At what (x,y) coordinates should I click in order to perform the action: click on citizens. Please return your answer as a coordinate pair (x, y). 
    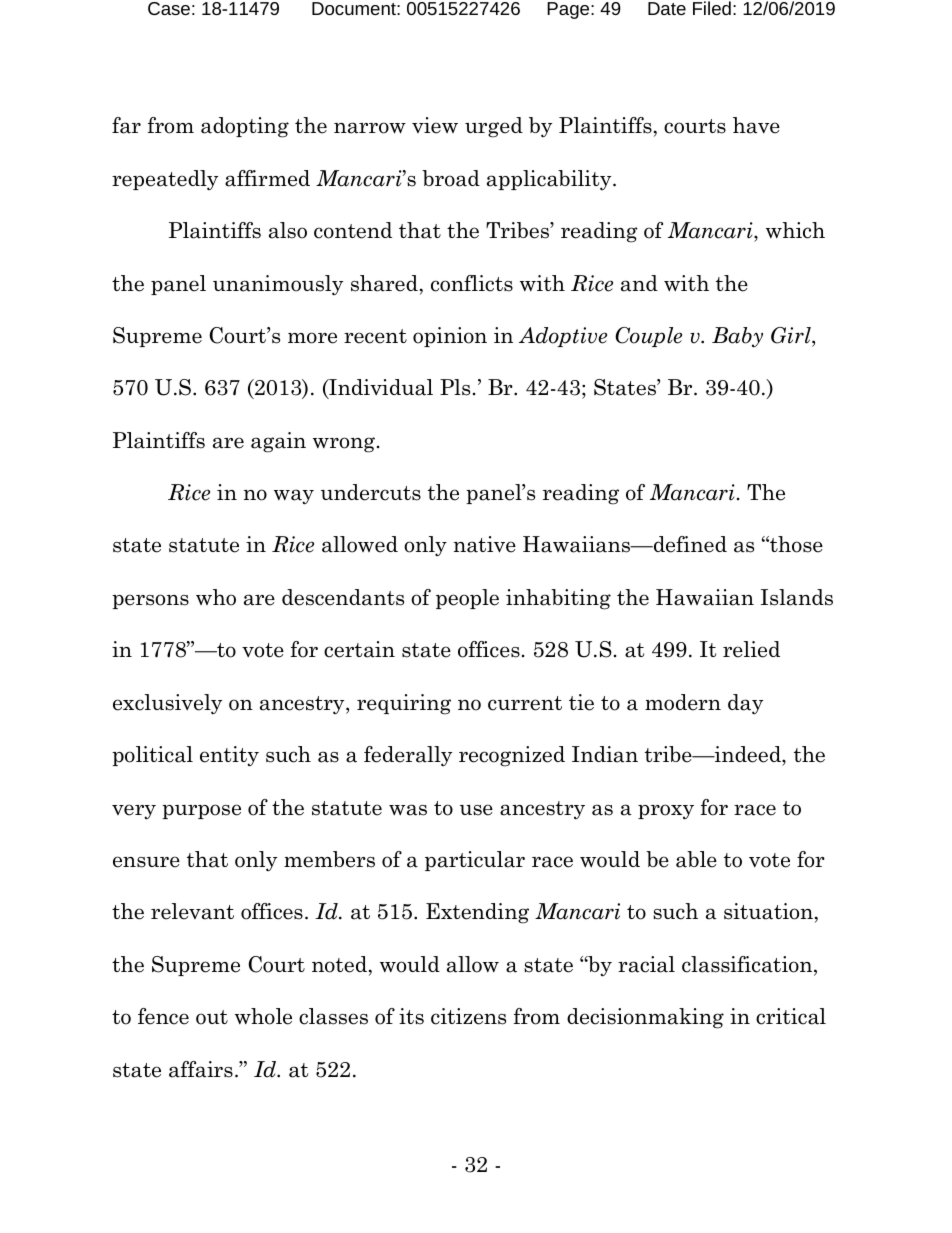
    Looking at the image, I should click on (468, 1016).
